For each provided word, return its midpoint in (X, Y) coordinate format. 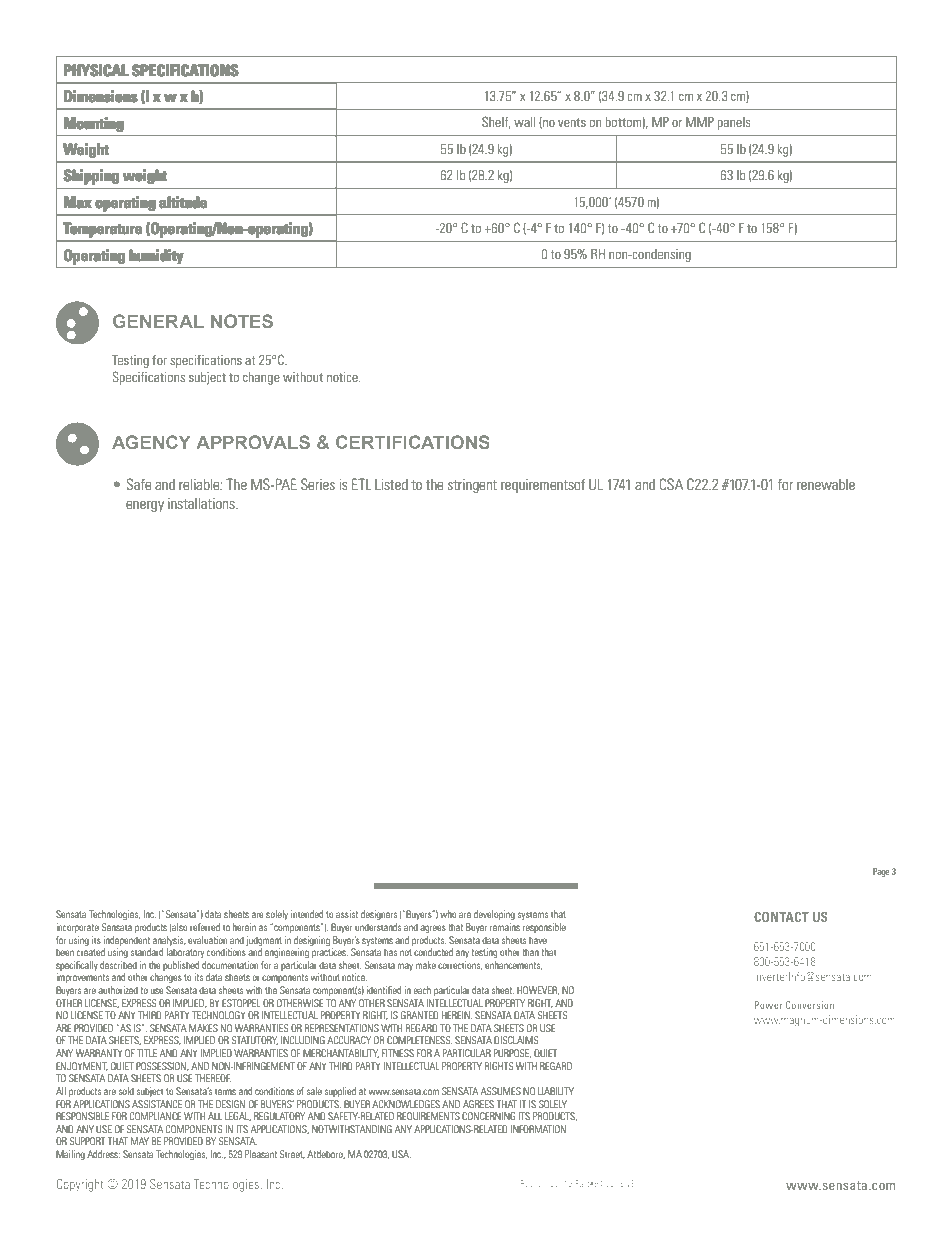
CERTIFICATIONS (413, 442)
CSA (671, 484)
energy (145, 506)
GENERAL (158, 321)
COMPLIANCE (155, 1116)
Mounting (93, 125)
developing (494, 915)
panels (733, 123)
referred (205, 927)
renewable (826, 484)
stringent (472, 486)
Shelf (496, 122)
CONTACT (781, 917)
